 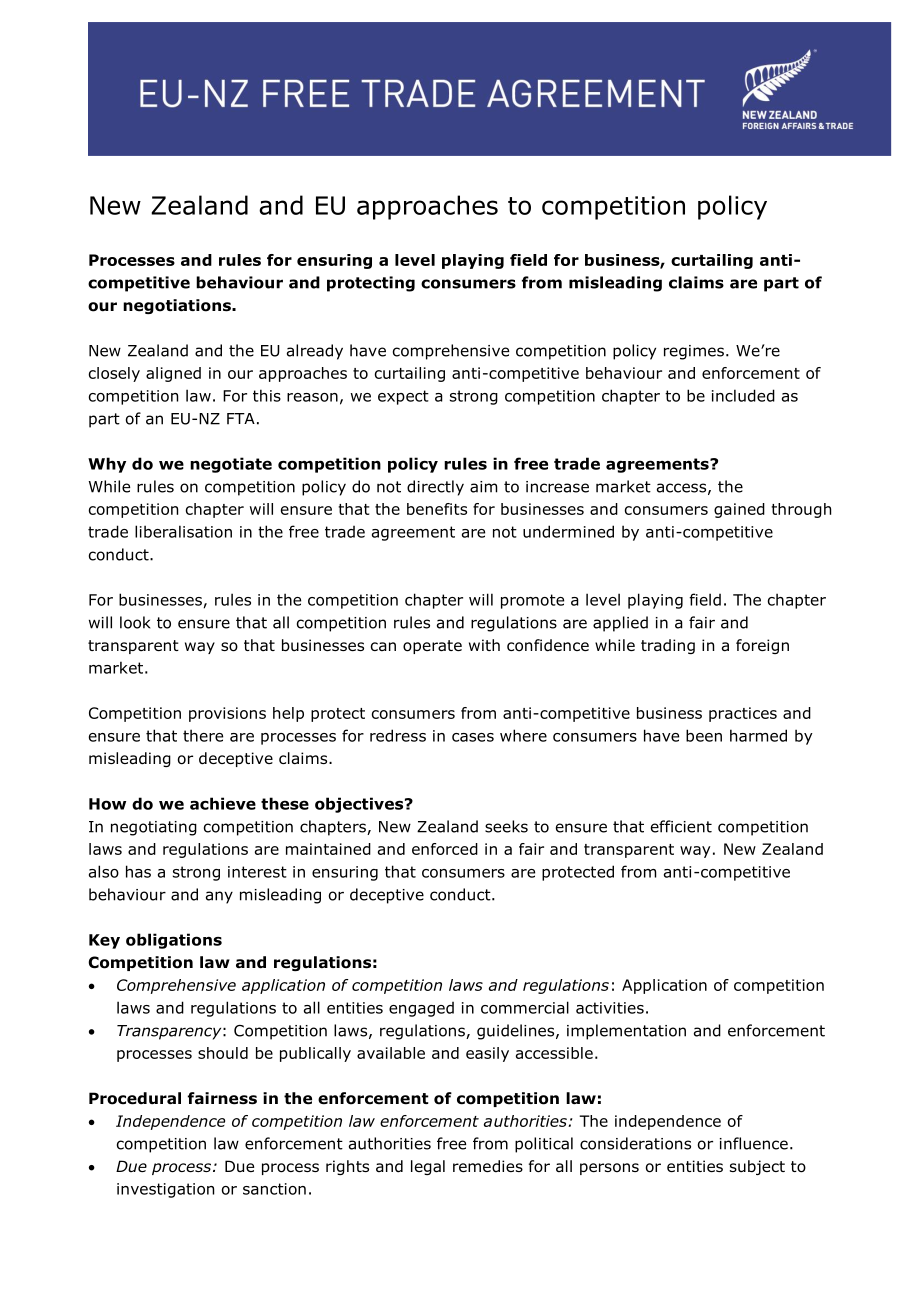 What do you see at coordinates (178, 306) in the screenshot?
I see `negotiations` at bounding box center [178, 306].
